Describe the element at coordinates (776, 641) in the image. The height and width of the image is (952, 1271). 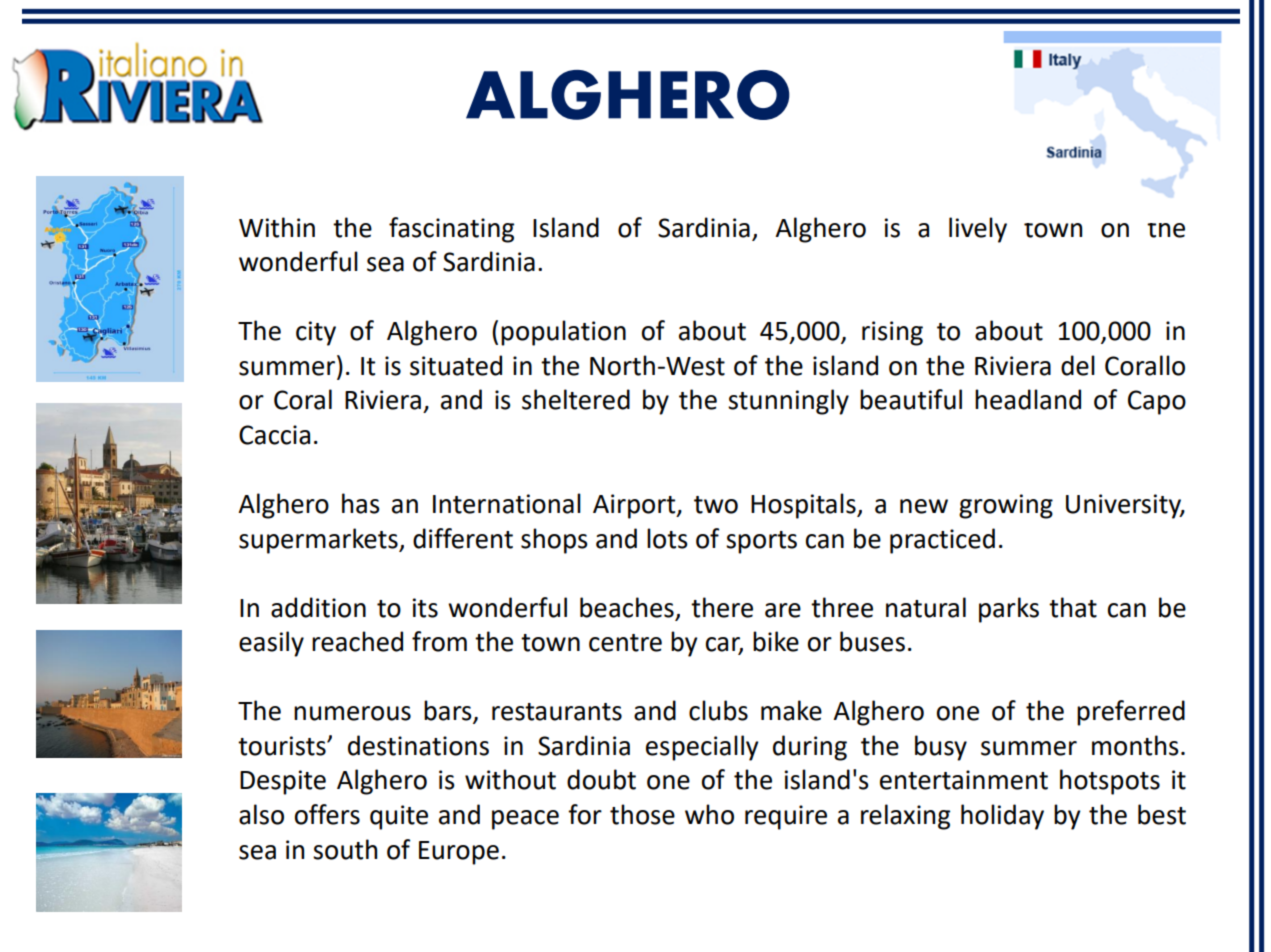
I see `bike` at that location.
